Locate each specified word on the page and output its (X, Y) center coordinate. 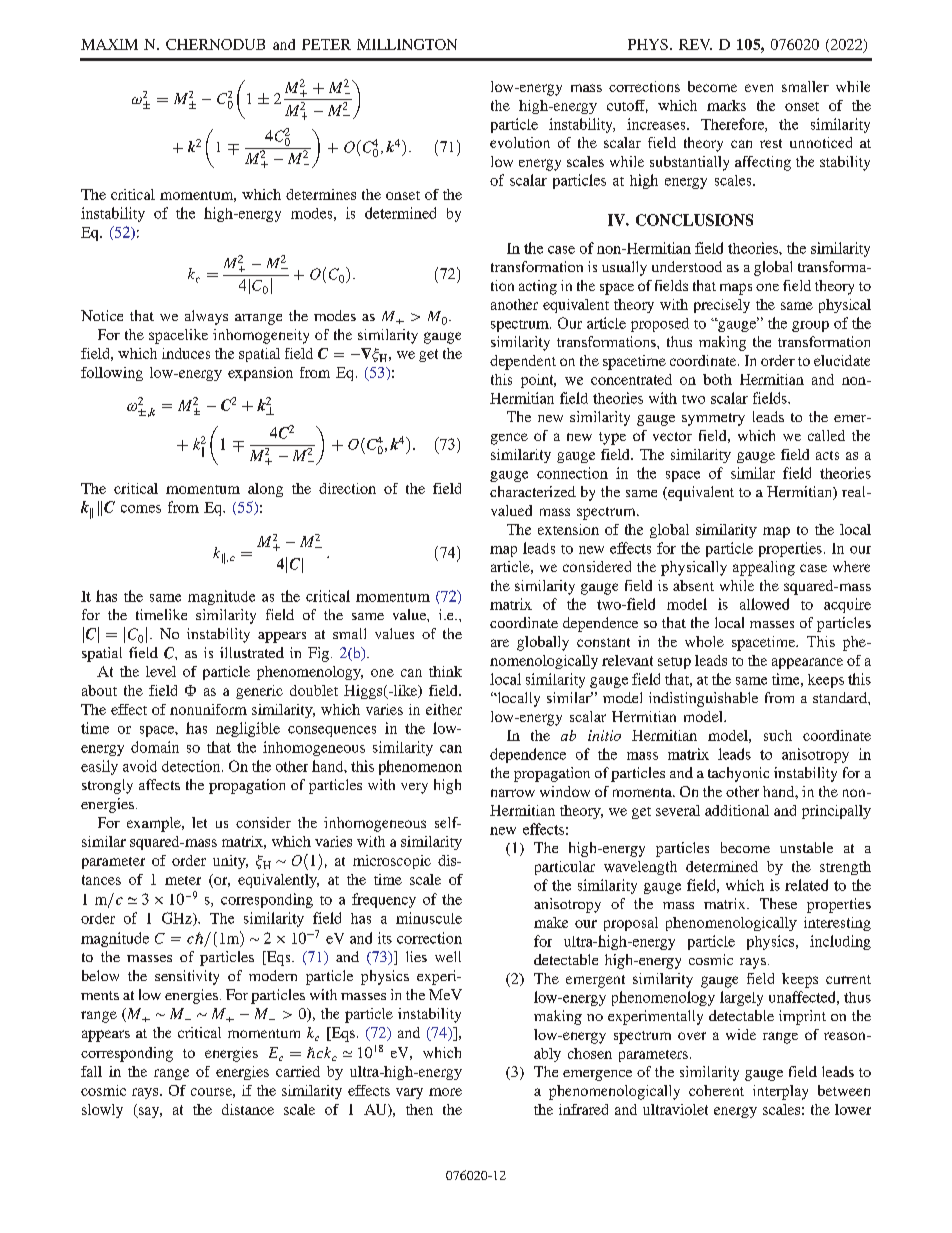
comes (141, 509)
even (759, 88)
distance (248, 1109)
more (445, 1092)
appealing (764, 568)
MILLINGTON (407, 44)
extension (568, 529)
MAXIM (109, 44)
